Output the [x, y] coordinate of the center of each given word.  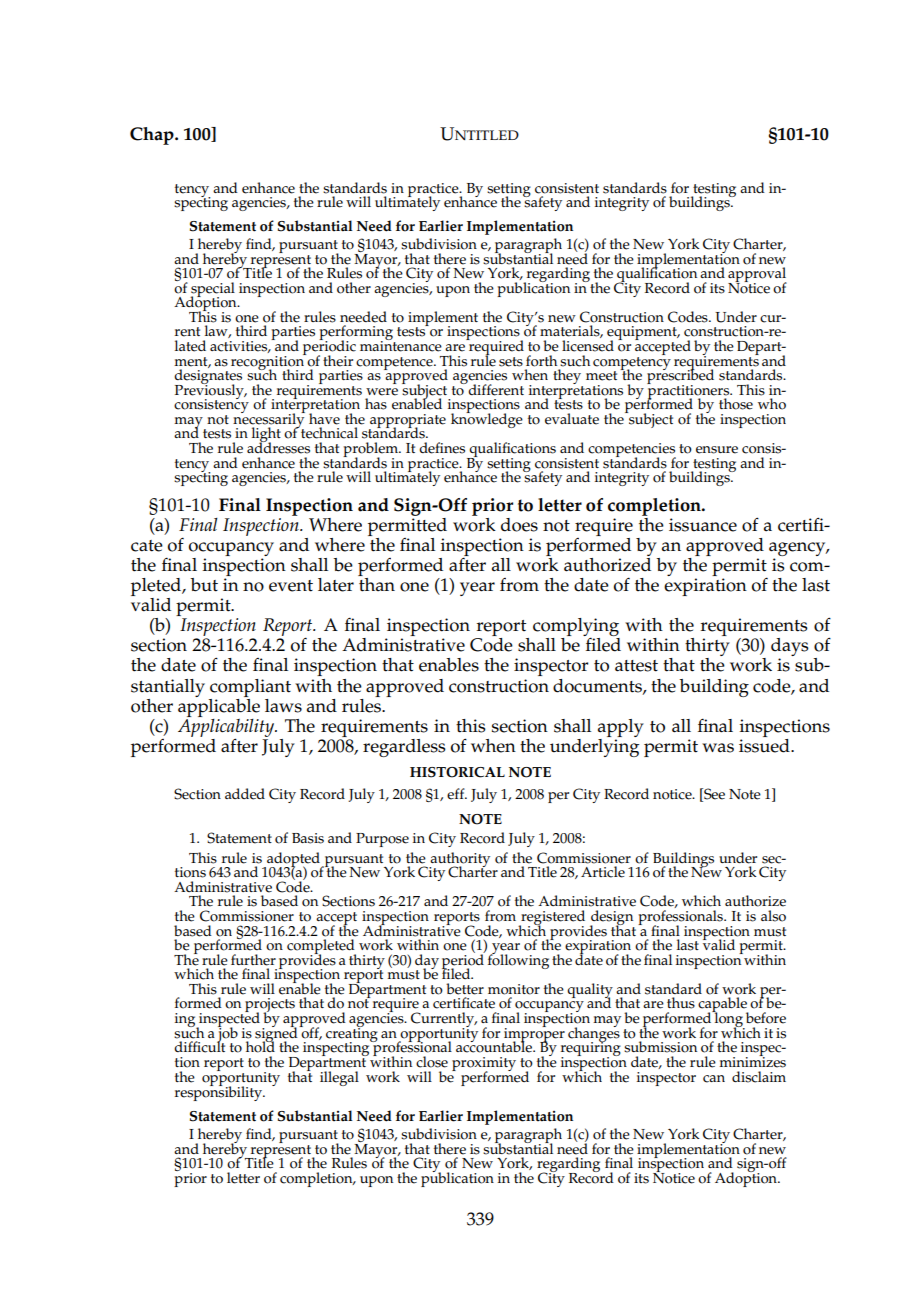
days [790, 648]
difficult [199, 1046]
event [291, 586]
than [377, 585]
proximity [484, 1065]
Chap [153, 136]
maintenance [401, 345]
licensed [588, 346]
